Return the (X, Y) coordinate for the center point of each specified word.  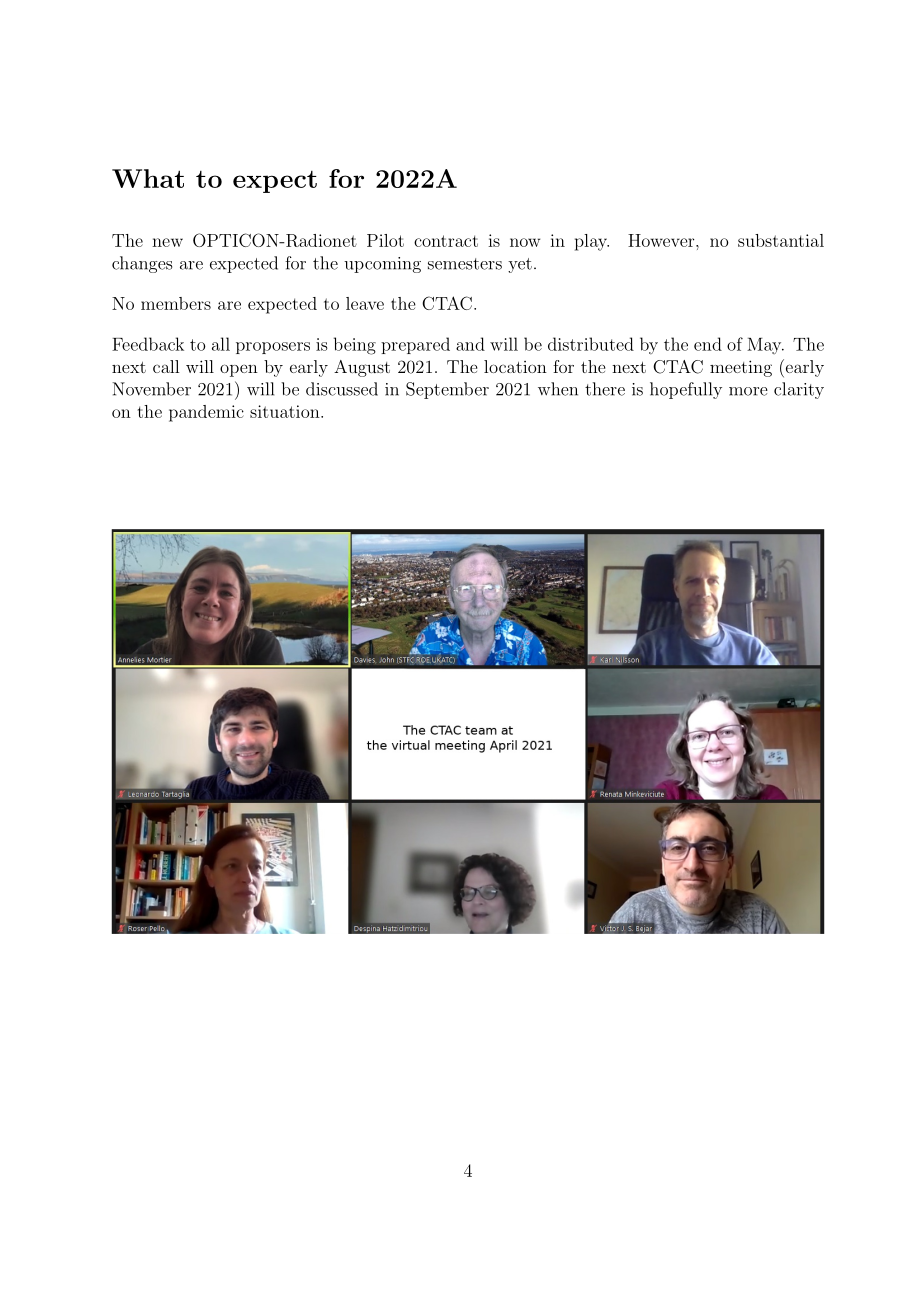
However (661, 240)
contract (446, 241)
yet (520, 265)
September (447, 390)
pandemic (206, 413)
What (148, 178)
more (748, 391)
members (176, 303)
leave (365, 303)
